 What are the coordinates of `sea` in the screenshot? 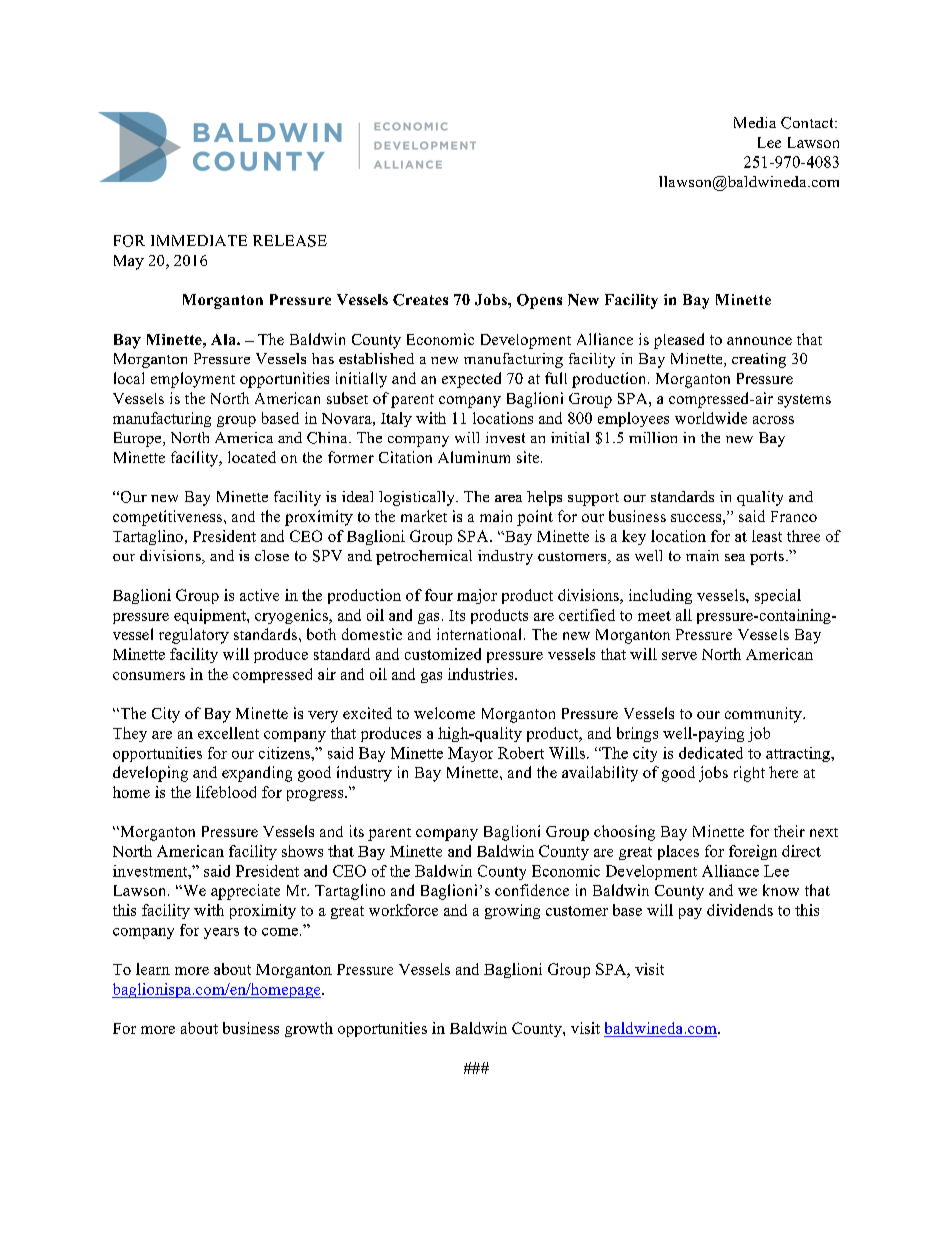 It's located at (735, 557).
